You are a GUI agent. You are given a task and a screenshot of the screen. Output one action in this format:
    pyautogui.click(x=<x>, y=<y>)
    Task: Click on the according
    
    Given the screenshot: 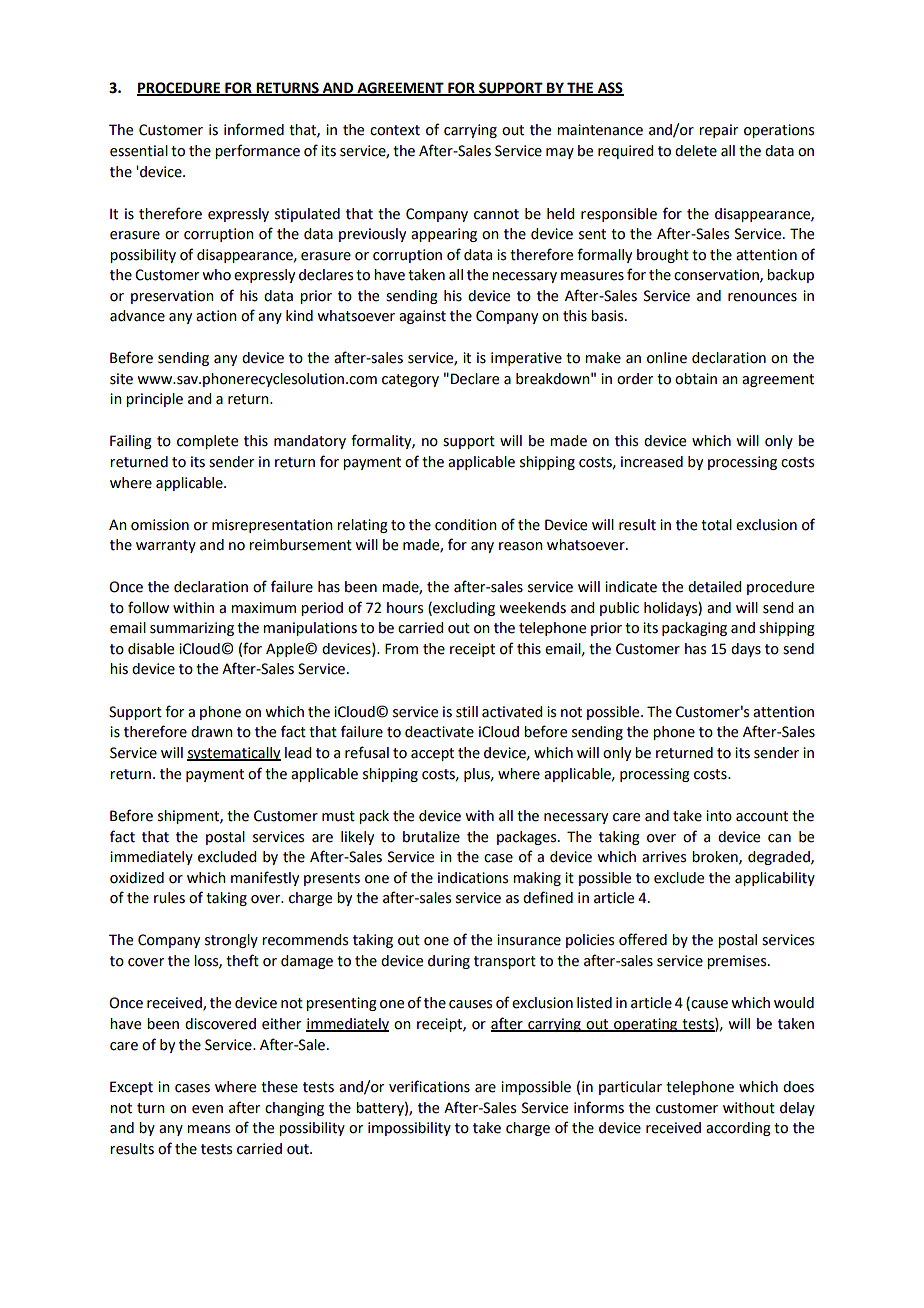 What is the action you would take?
    pyautogui.click(x=738, y=1129)
